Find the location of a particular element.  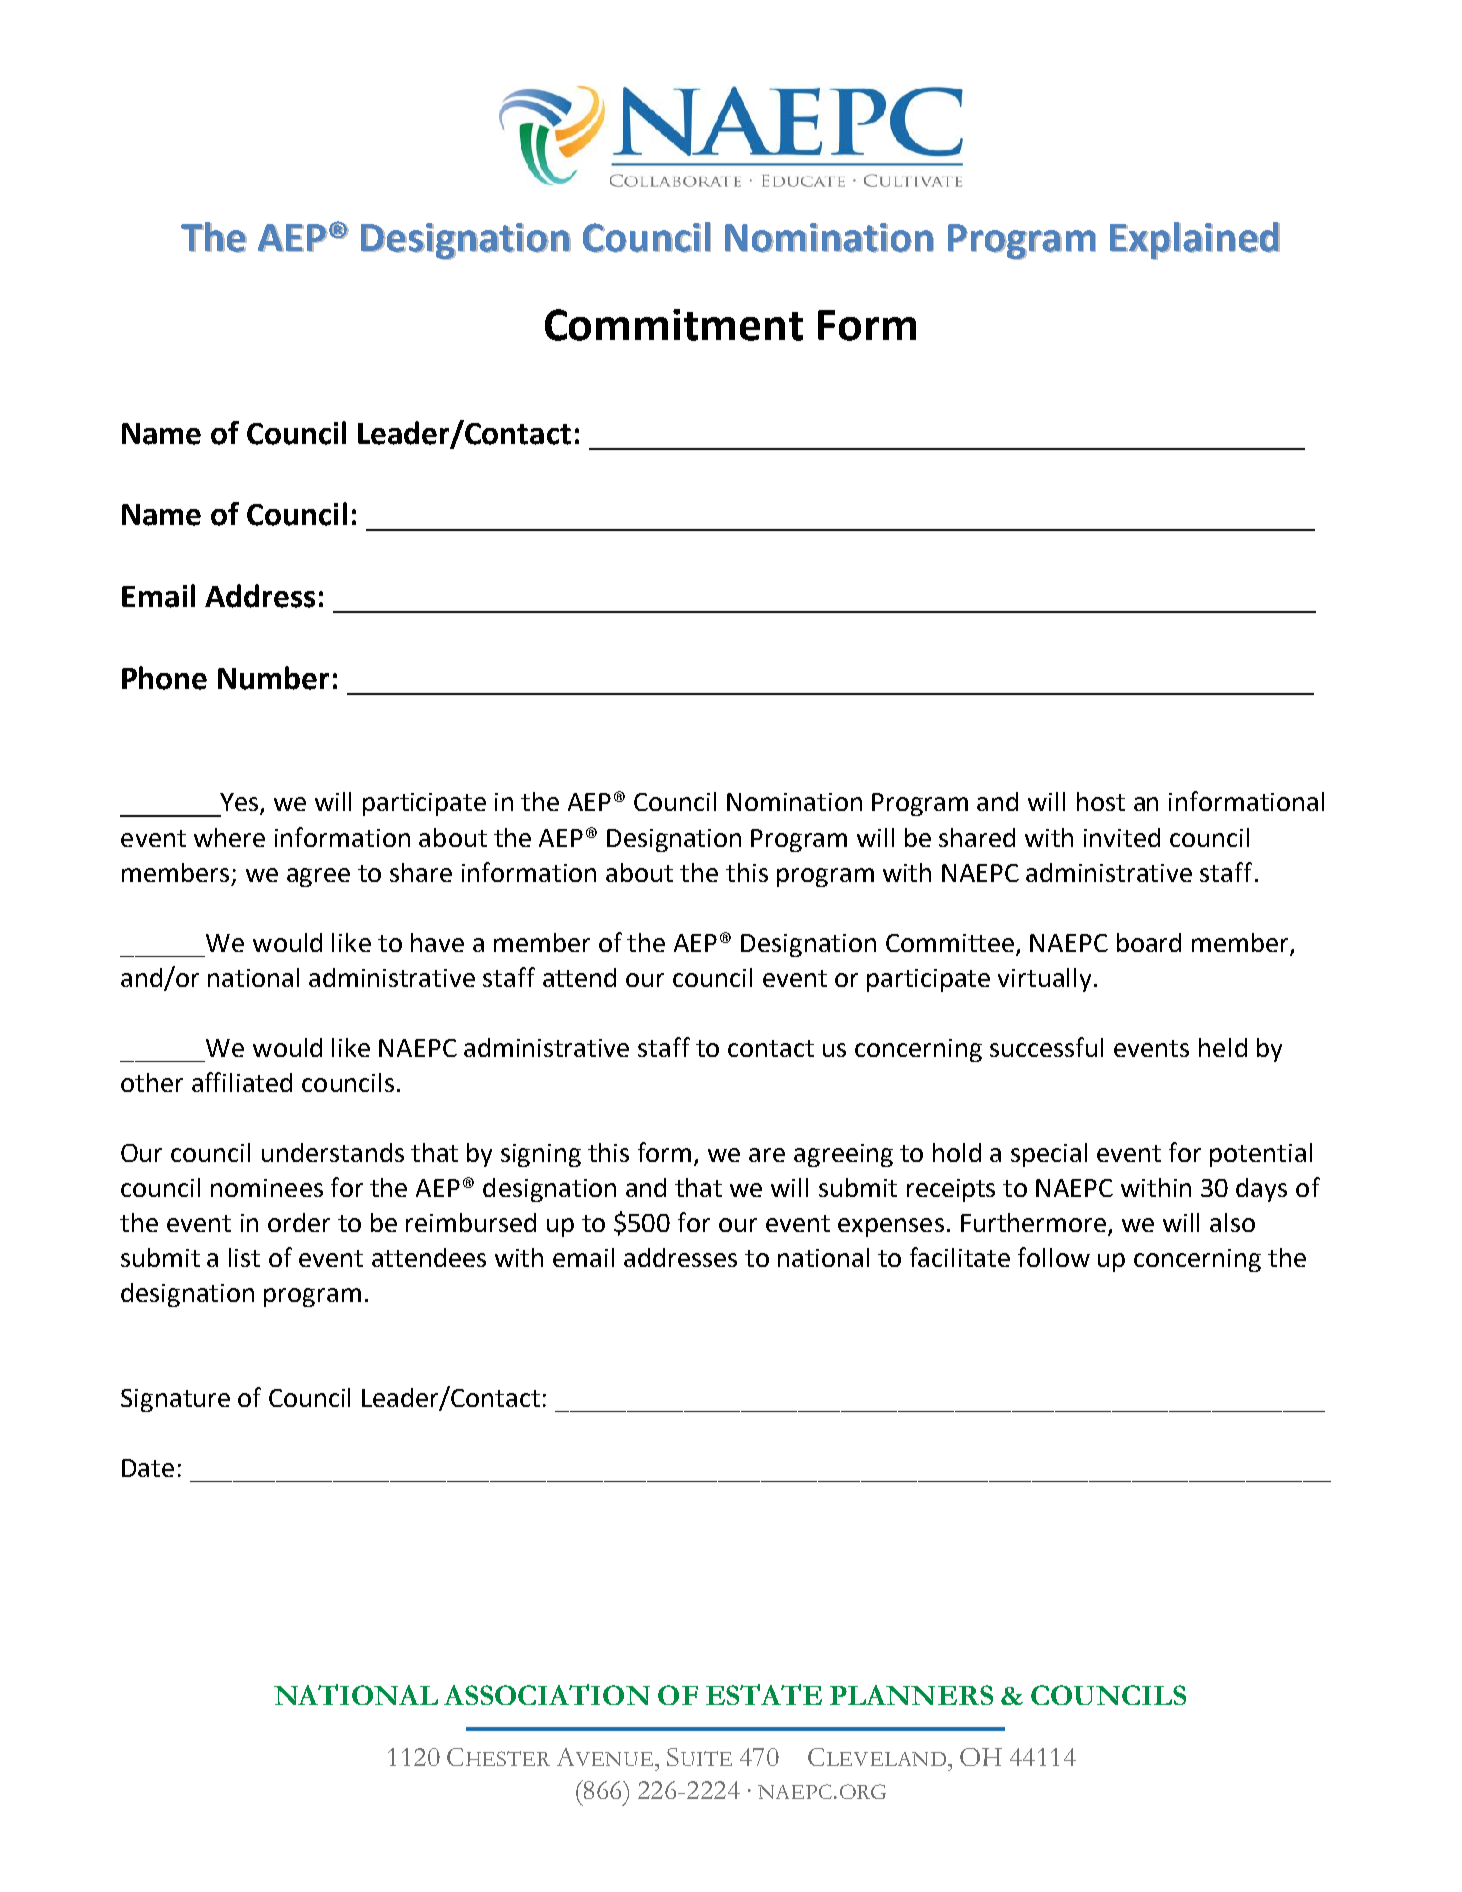

Commitment is located at coordinates (674, 325).
